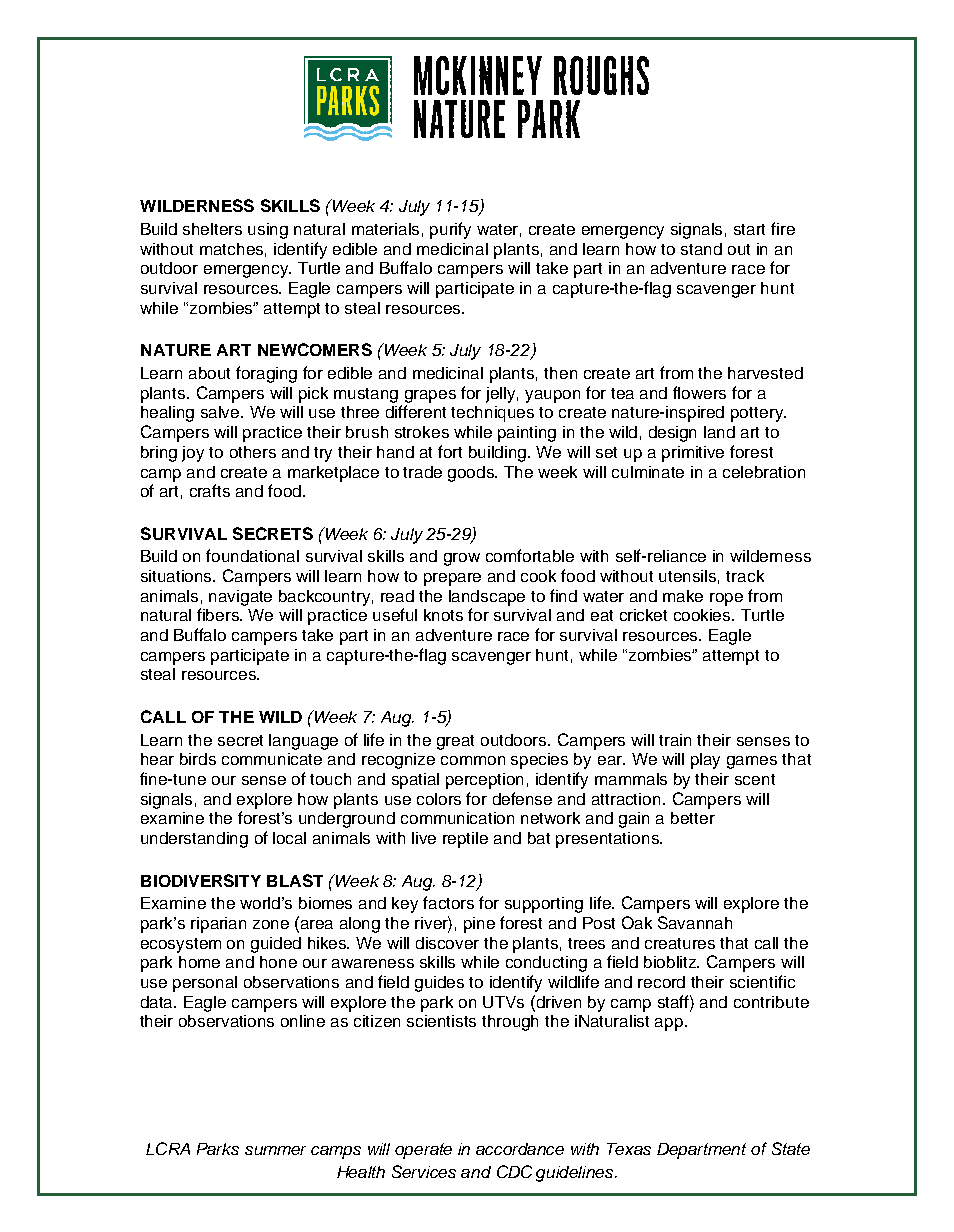 The height and width of the screenshot is (1232, 954). Describe the element at coordinates (693, 818) in the screenshot. I see `better` at that location.
